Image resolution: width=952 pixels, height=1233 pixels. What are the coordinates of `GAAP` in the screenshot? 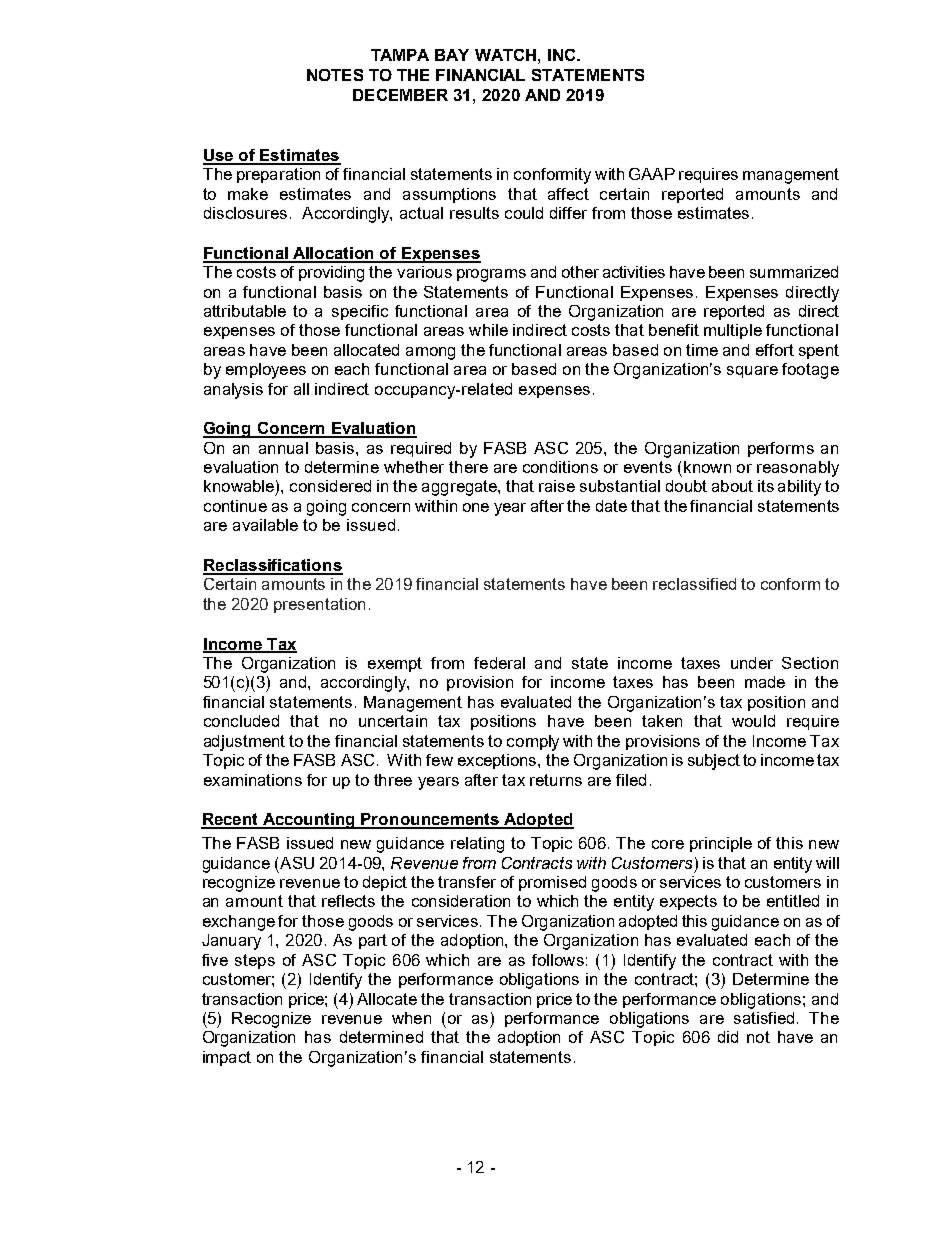 It's located at (652, 174).
